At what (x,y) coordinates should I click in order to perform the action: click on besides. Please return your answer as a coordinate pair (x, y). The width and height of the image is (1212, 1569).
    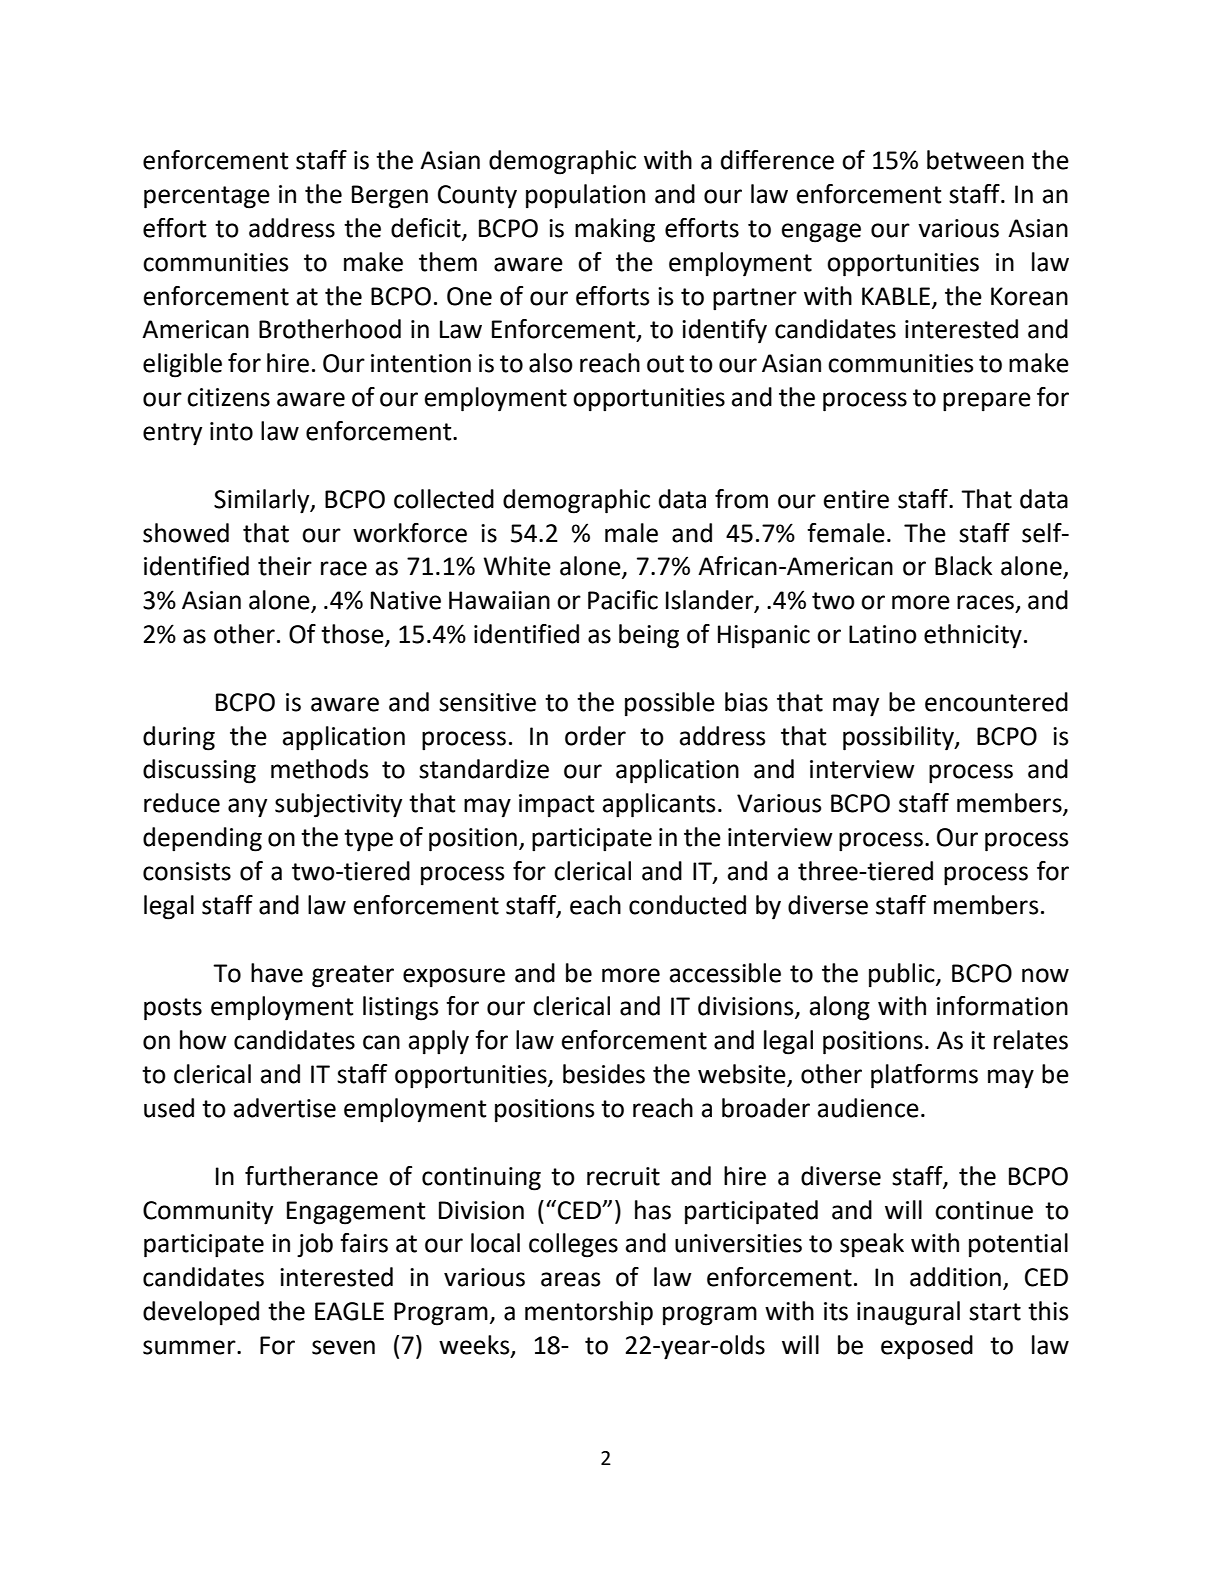
    Looking at the image, I should click on (604, 1074).
